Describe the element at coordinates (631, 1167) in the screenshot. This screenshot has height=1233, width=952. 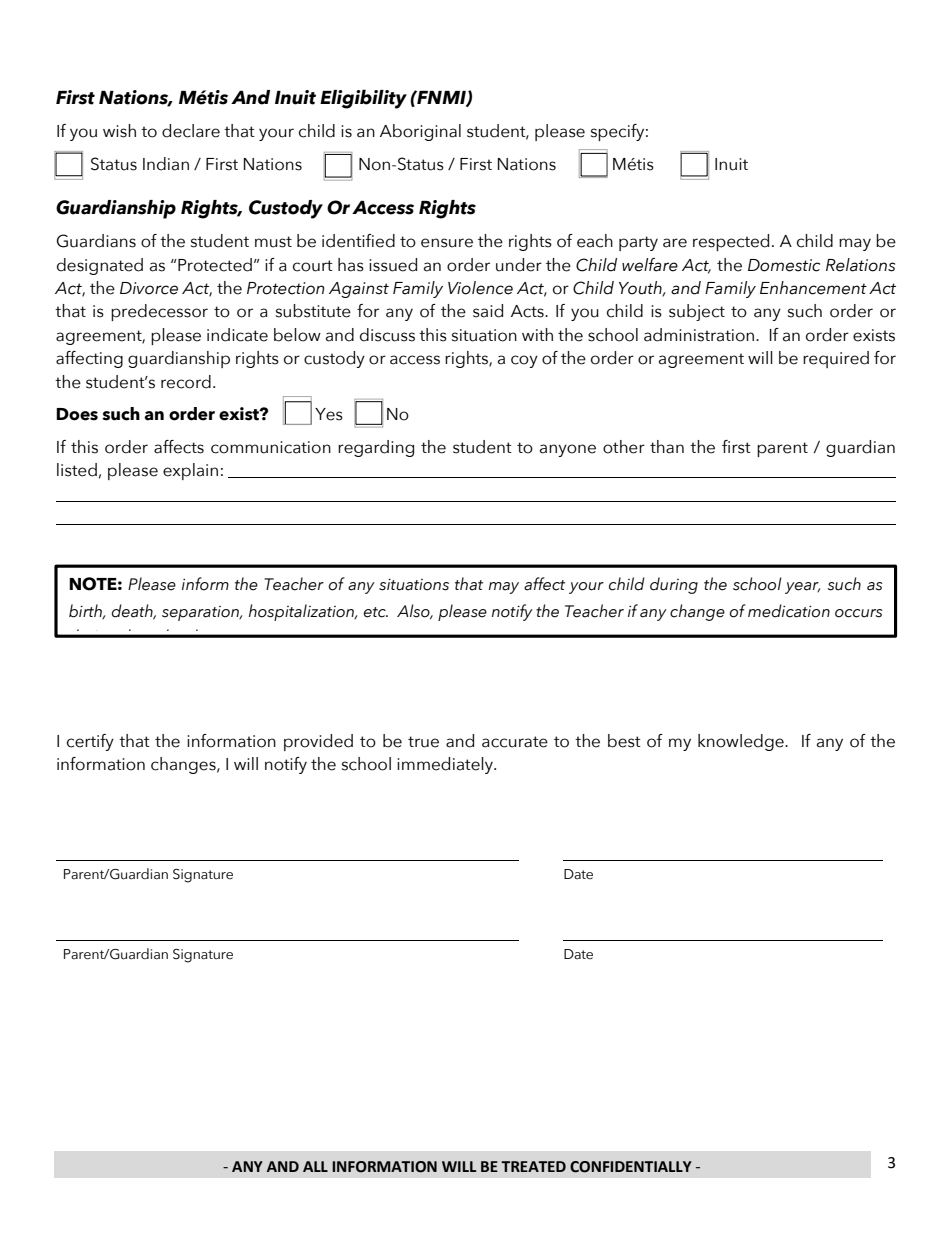
I see `CONFIDENTIALLY` at that location.
